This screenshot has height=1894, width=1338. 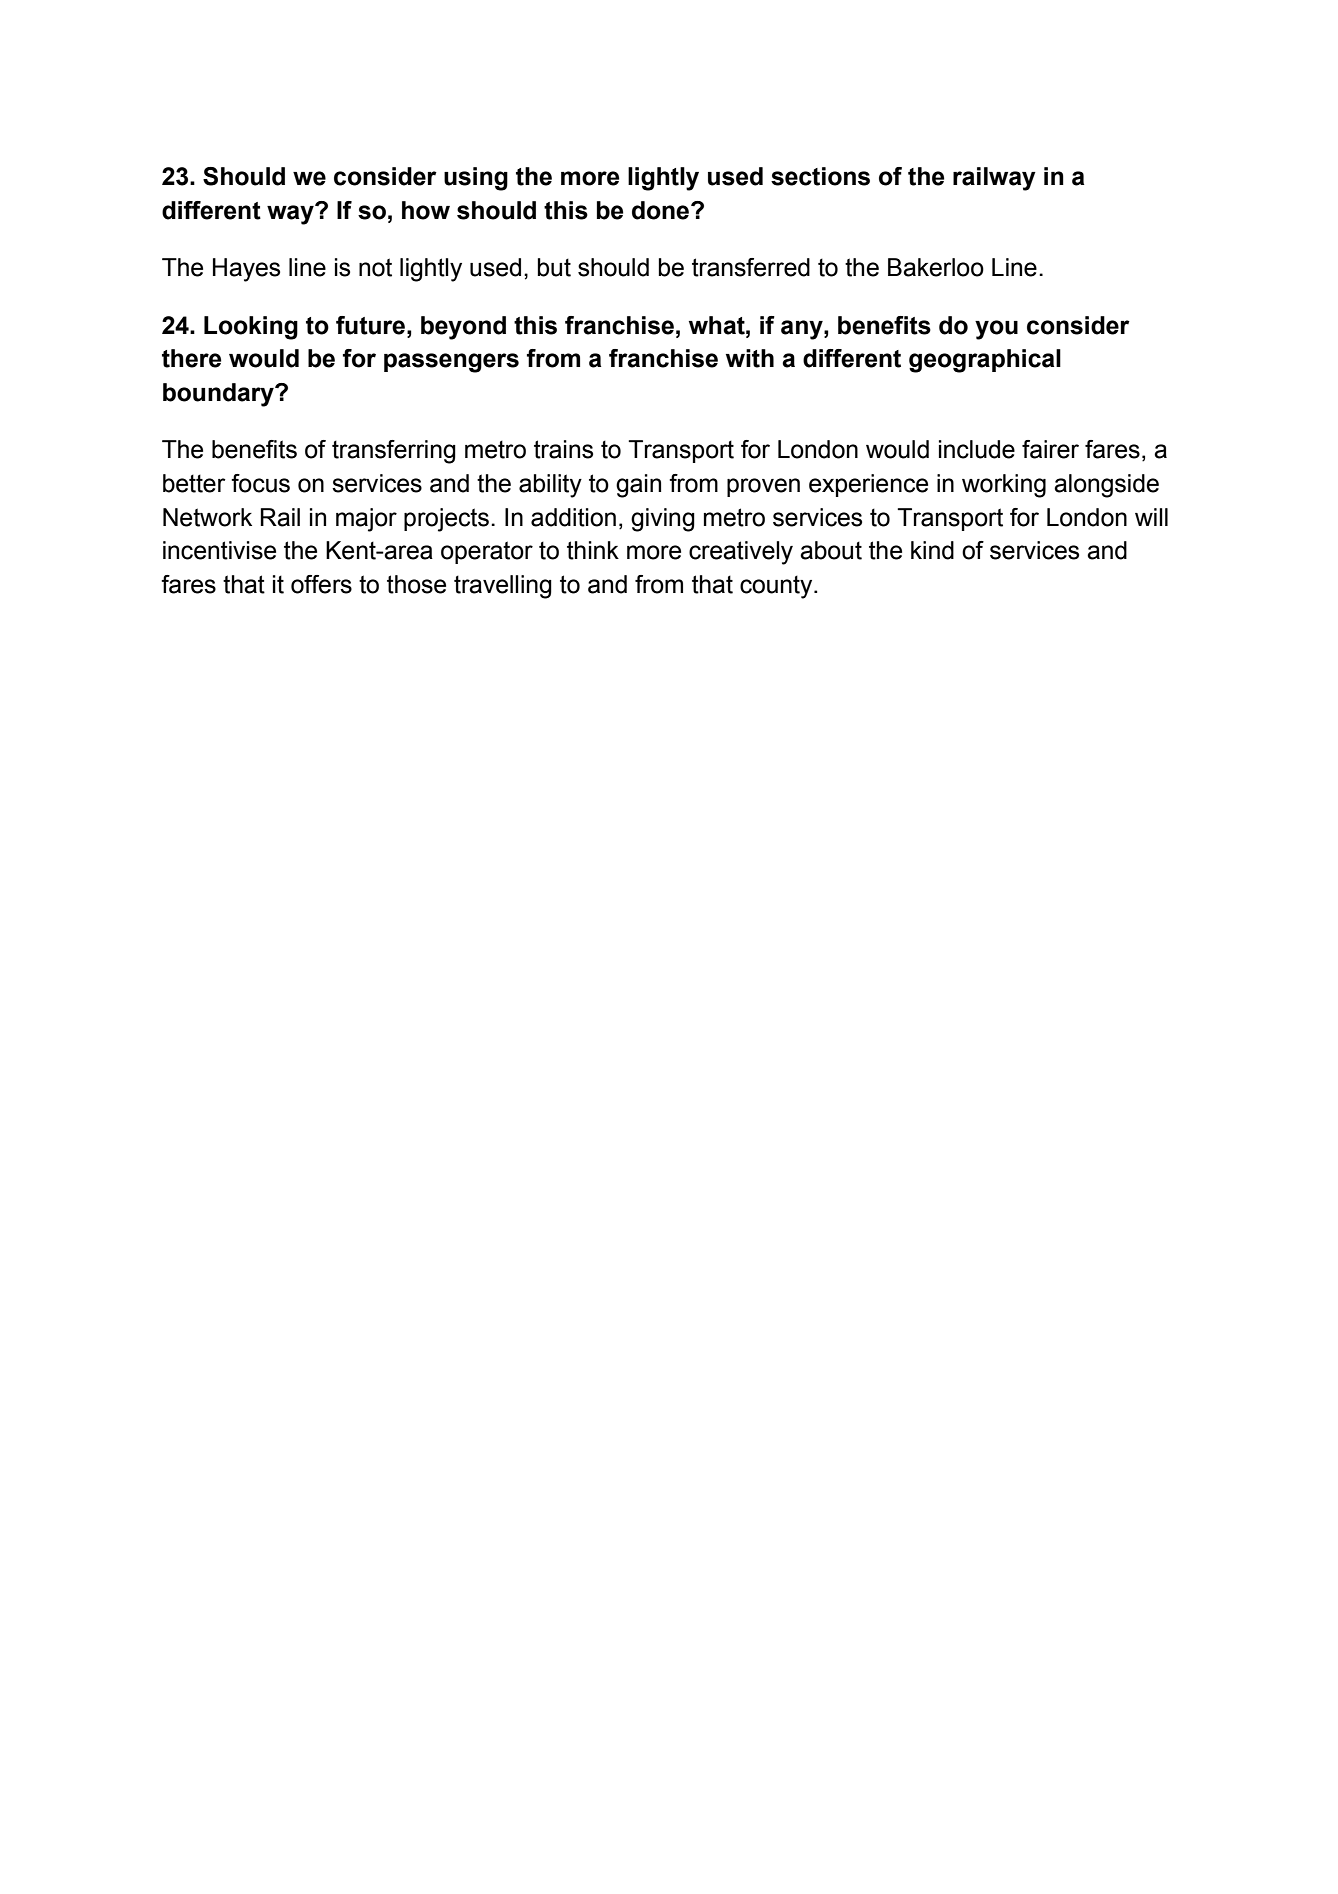 I want to click on offers, so click(x=321, y=584).
